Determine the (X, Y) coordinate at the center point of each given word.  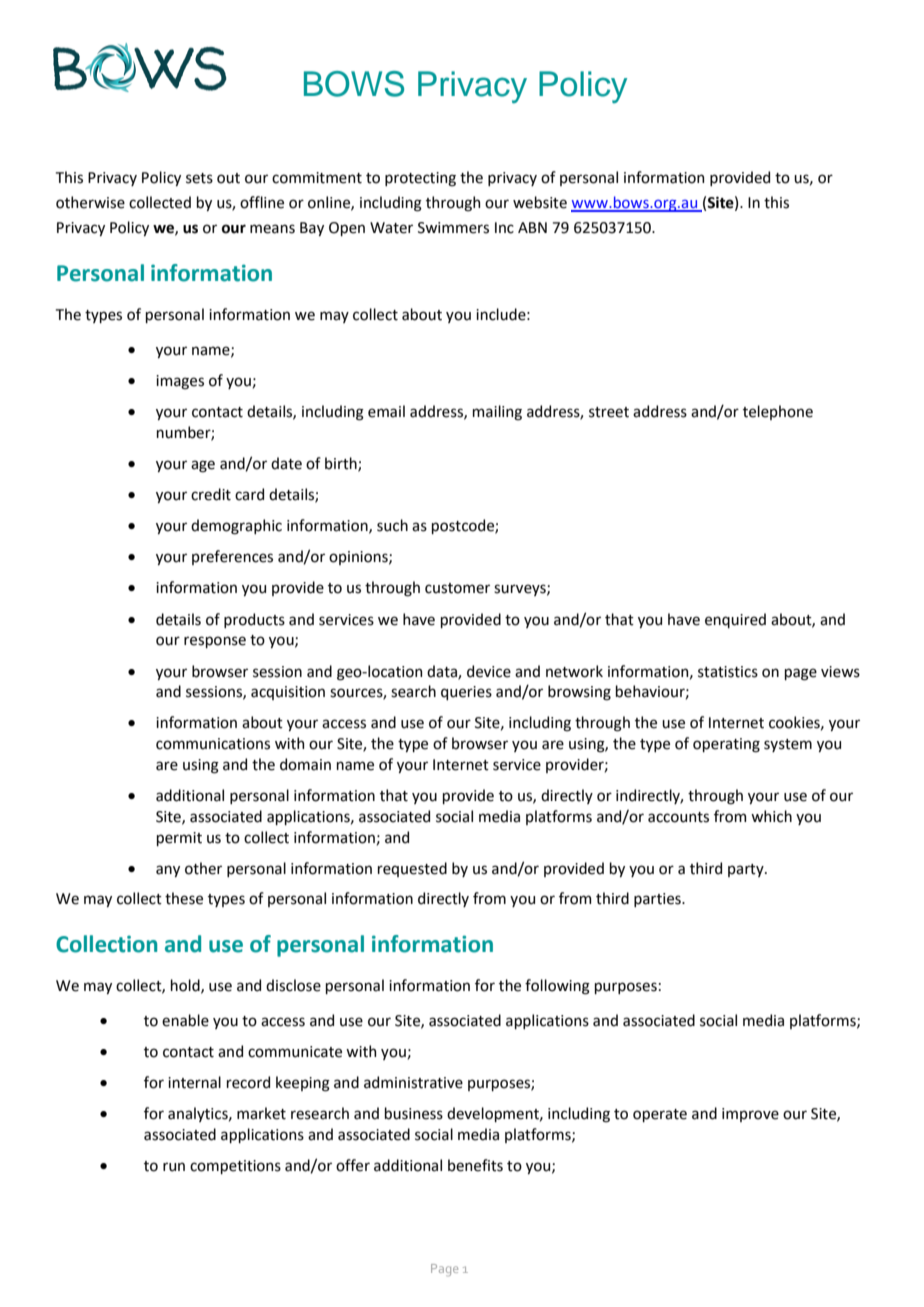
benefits (475, 1165)
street (609, 412)
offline (262, 202)
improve (750, 1115)
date (286, 463)
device (489, 671)
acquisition (288, 693)
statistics (728, 672)
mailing (497, 413)
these (184, 898)
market (261, 1113)
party (747, 870)
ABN (532, 227)
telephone (778, 412)
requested (412, 869)
